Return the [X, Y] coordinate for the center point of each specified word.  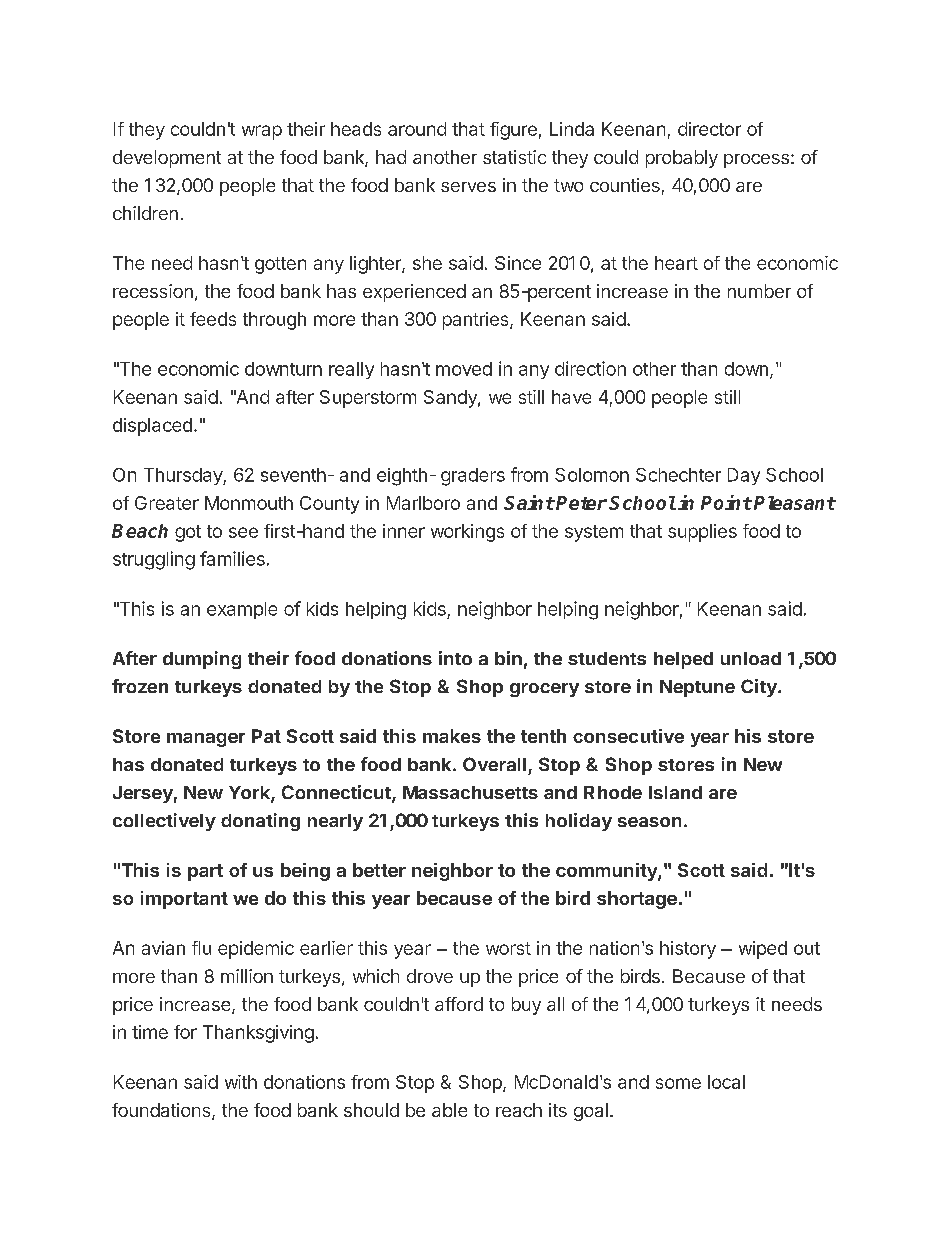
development [167, 159]
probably [682, 159]
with [241, 1082]
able [449, 1110]
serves [468, 187]
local [726, 1082]
